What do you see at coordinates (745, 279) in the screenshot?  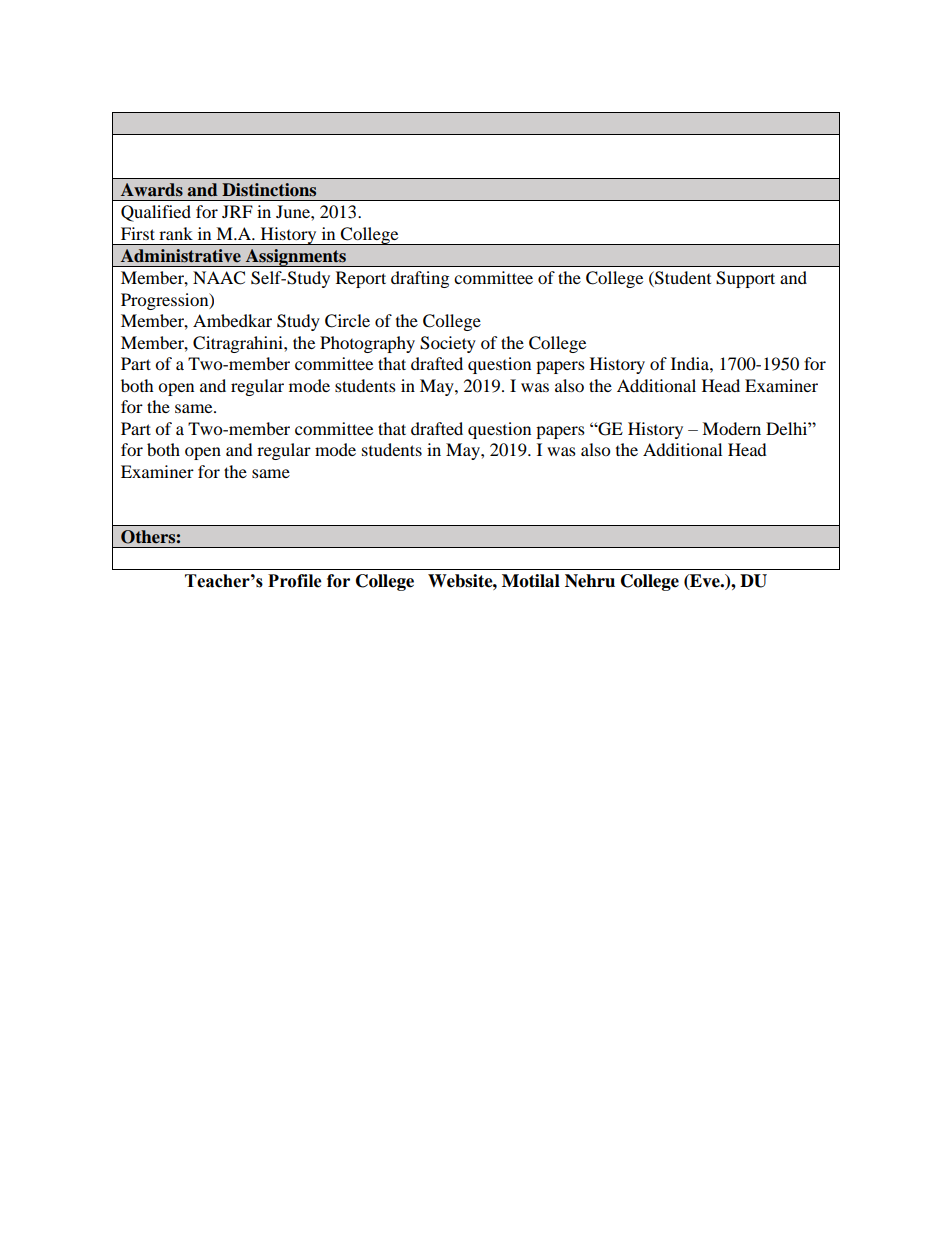 I see `Support` at bounding box center [745, 279].
